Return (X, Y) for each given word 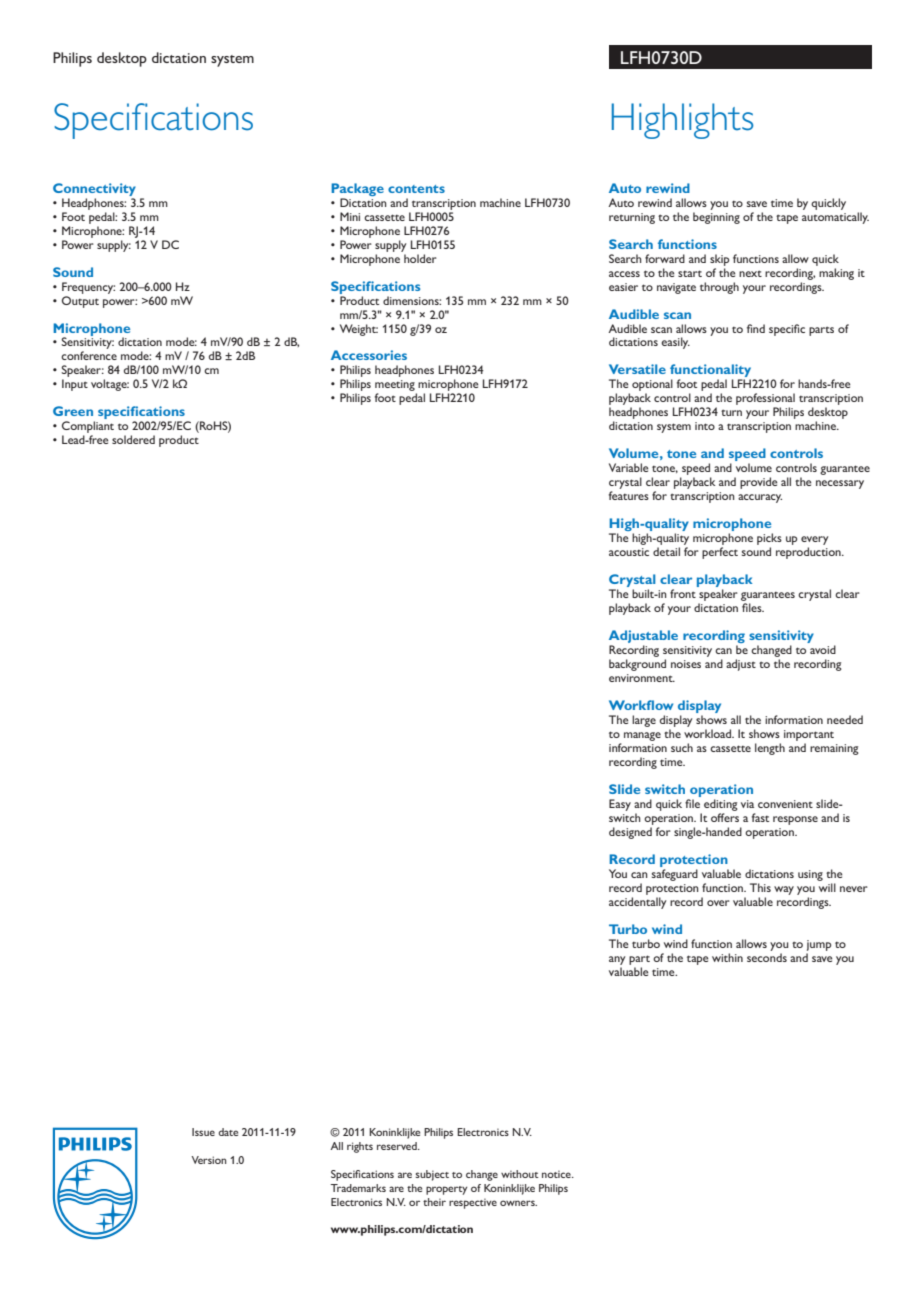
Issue (203, 1132)
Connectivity (94, 189)
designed (630, 833)
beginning (716, 218)
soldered (133, 439)
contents (416, 189)
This (760, 887)
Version (209, 1160)
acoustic (629, 552)
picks (769, 540)
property (446, 1190)
